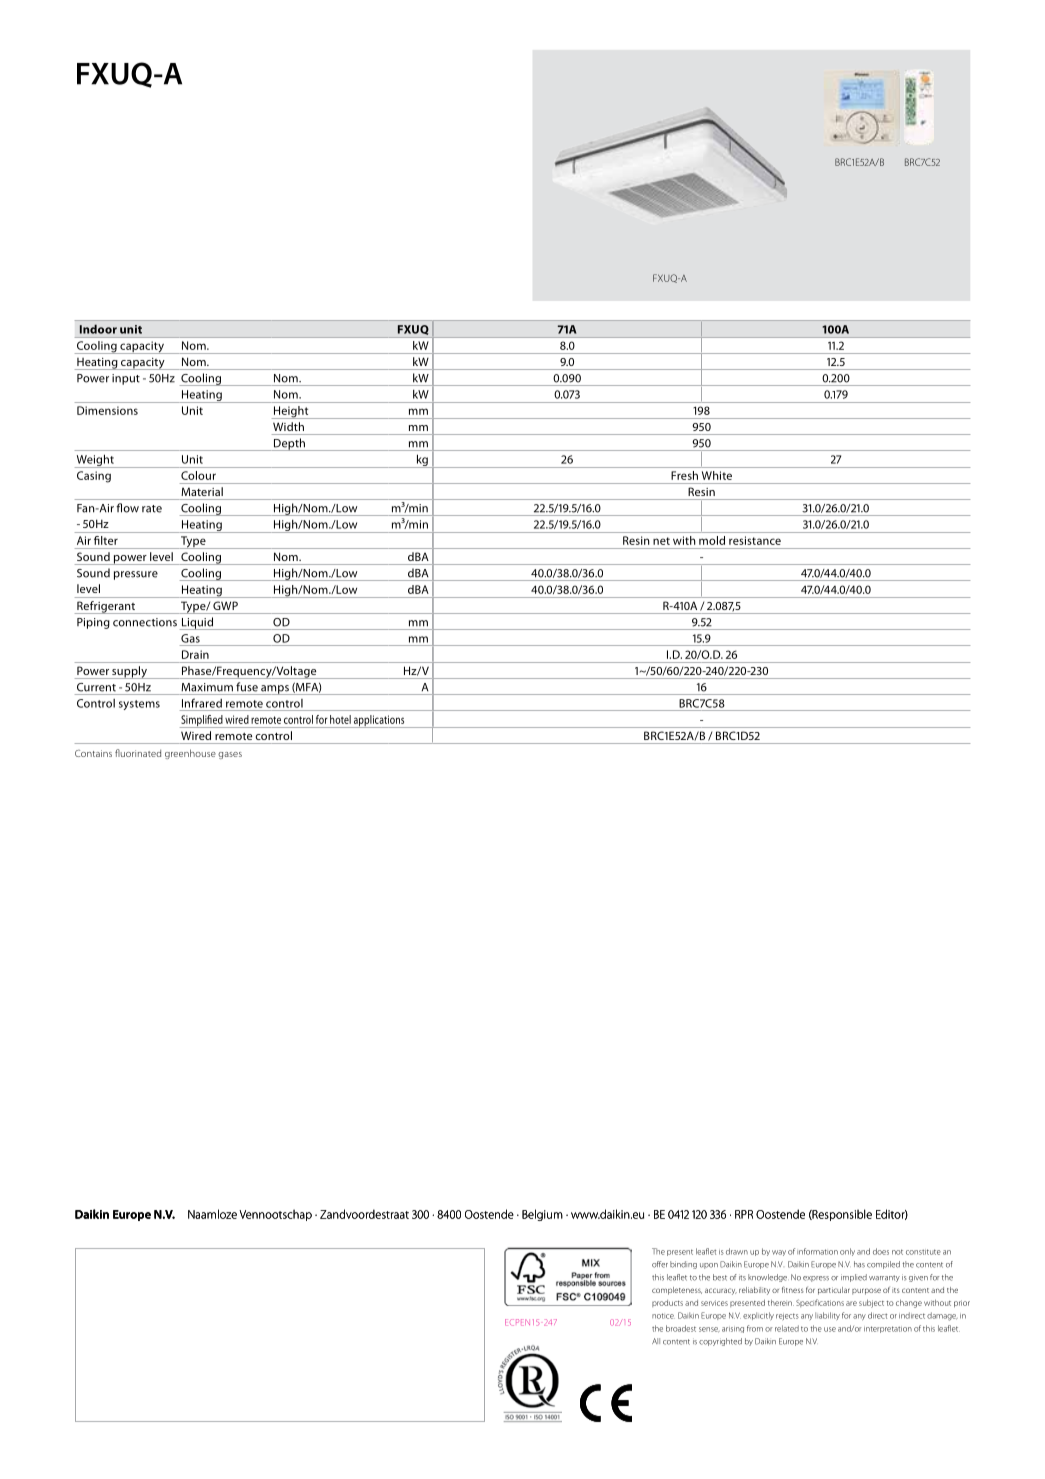 This screenshot has width=1045, height=1479. Describe the element at coordinates (656, 1341) in the screenshot. I see `All` at that location.
